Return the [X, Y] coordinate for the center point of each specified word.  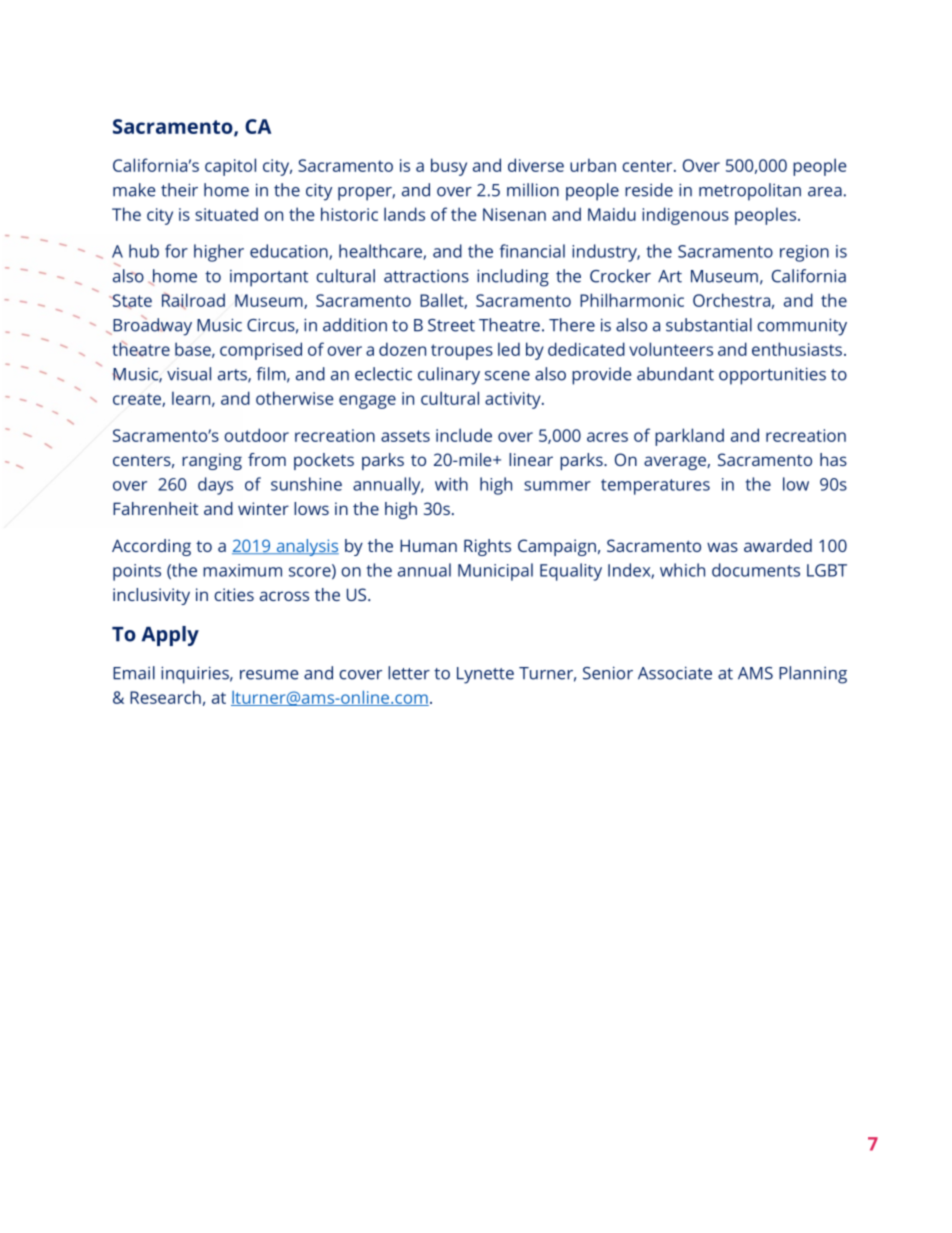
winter [263, 508]
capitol [230, 167]
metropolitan [750, 192]
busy [449, 167]
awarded [778, 545]
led [509, 349]
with [451, 484]
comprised [261, 351]
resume [269, 675]
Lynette [485, 675]
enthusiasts [797, 349]
